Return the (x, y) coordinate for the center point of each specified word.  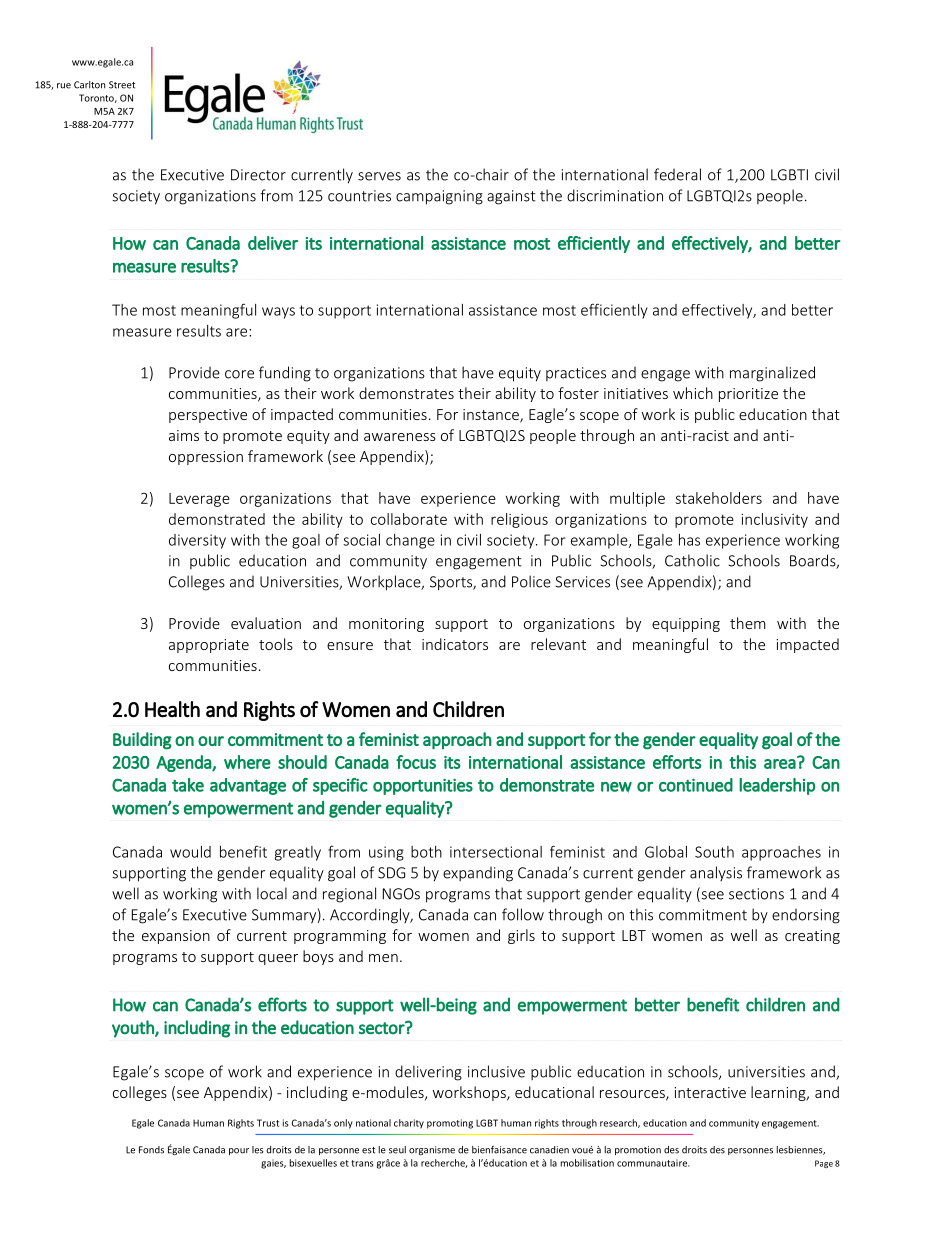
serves (379, 176)
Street (122, 85)
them (748, 623)
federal (677, 174)
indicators (455, 644)
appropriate (209, 646)
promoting (450, 1124)
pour (239, 1151)
